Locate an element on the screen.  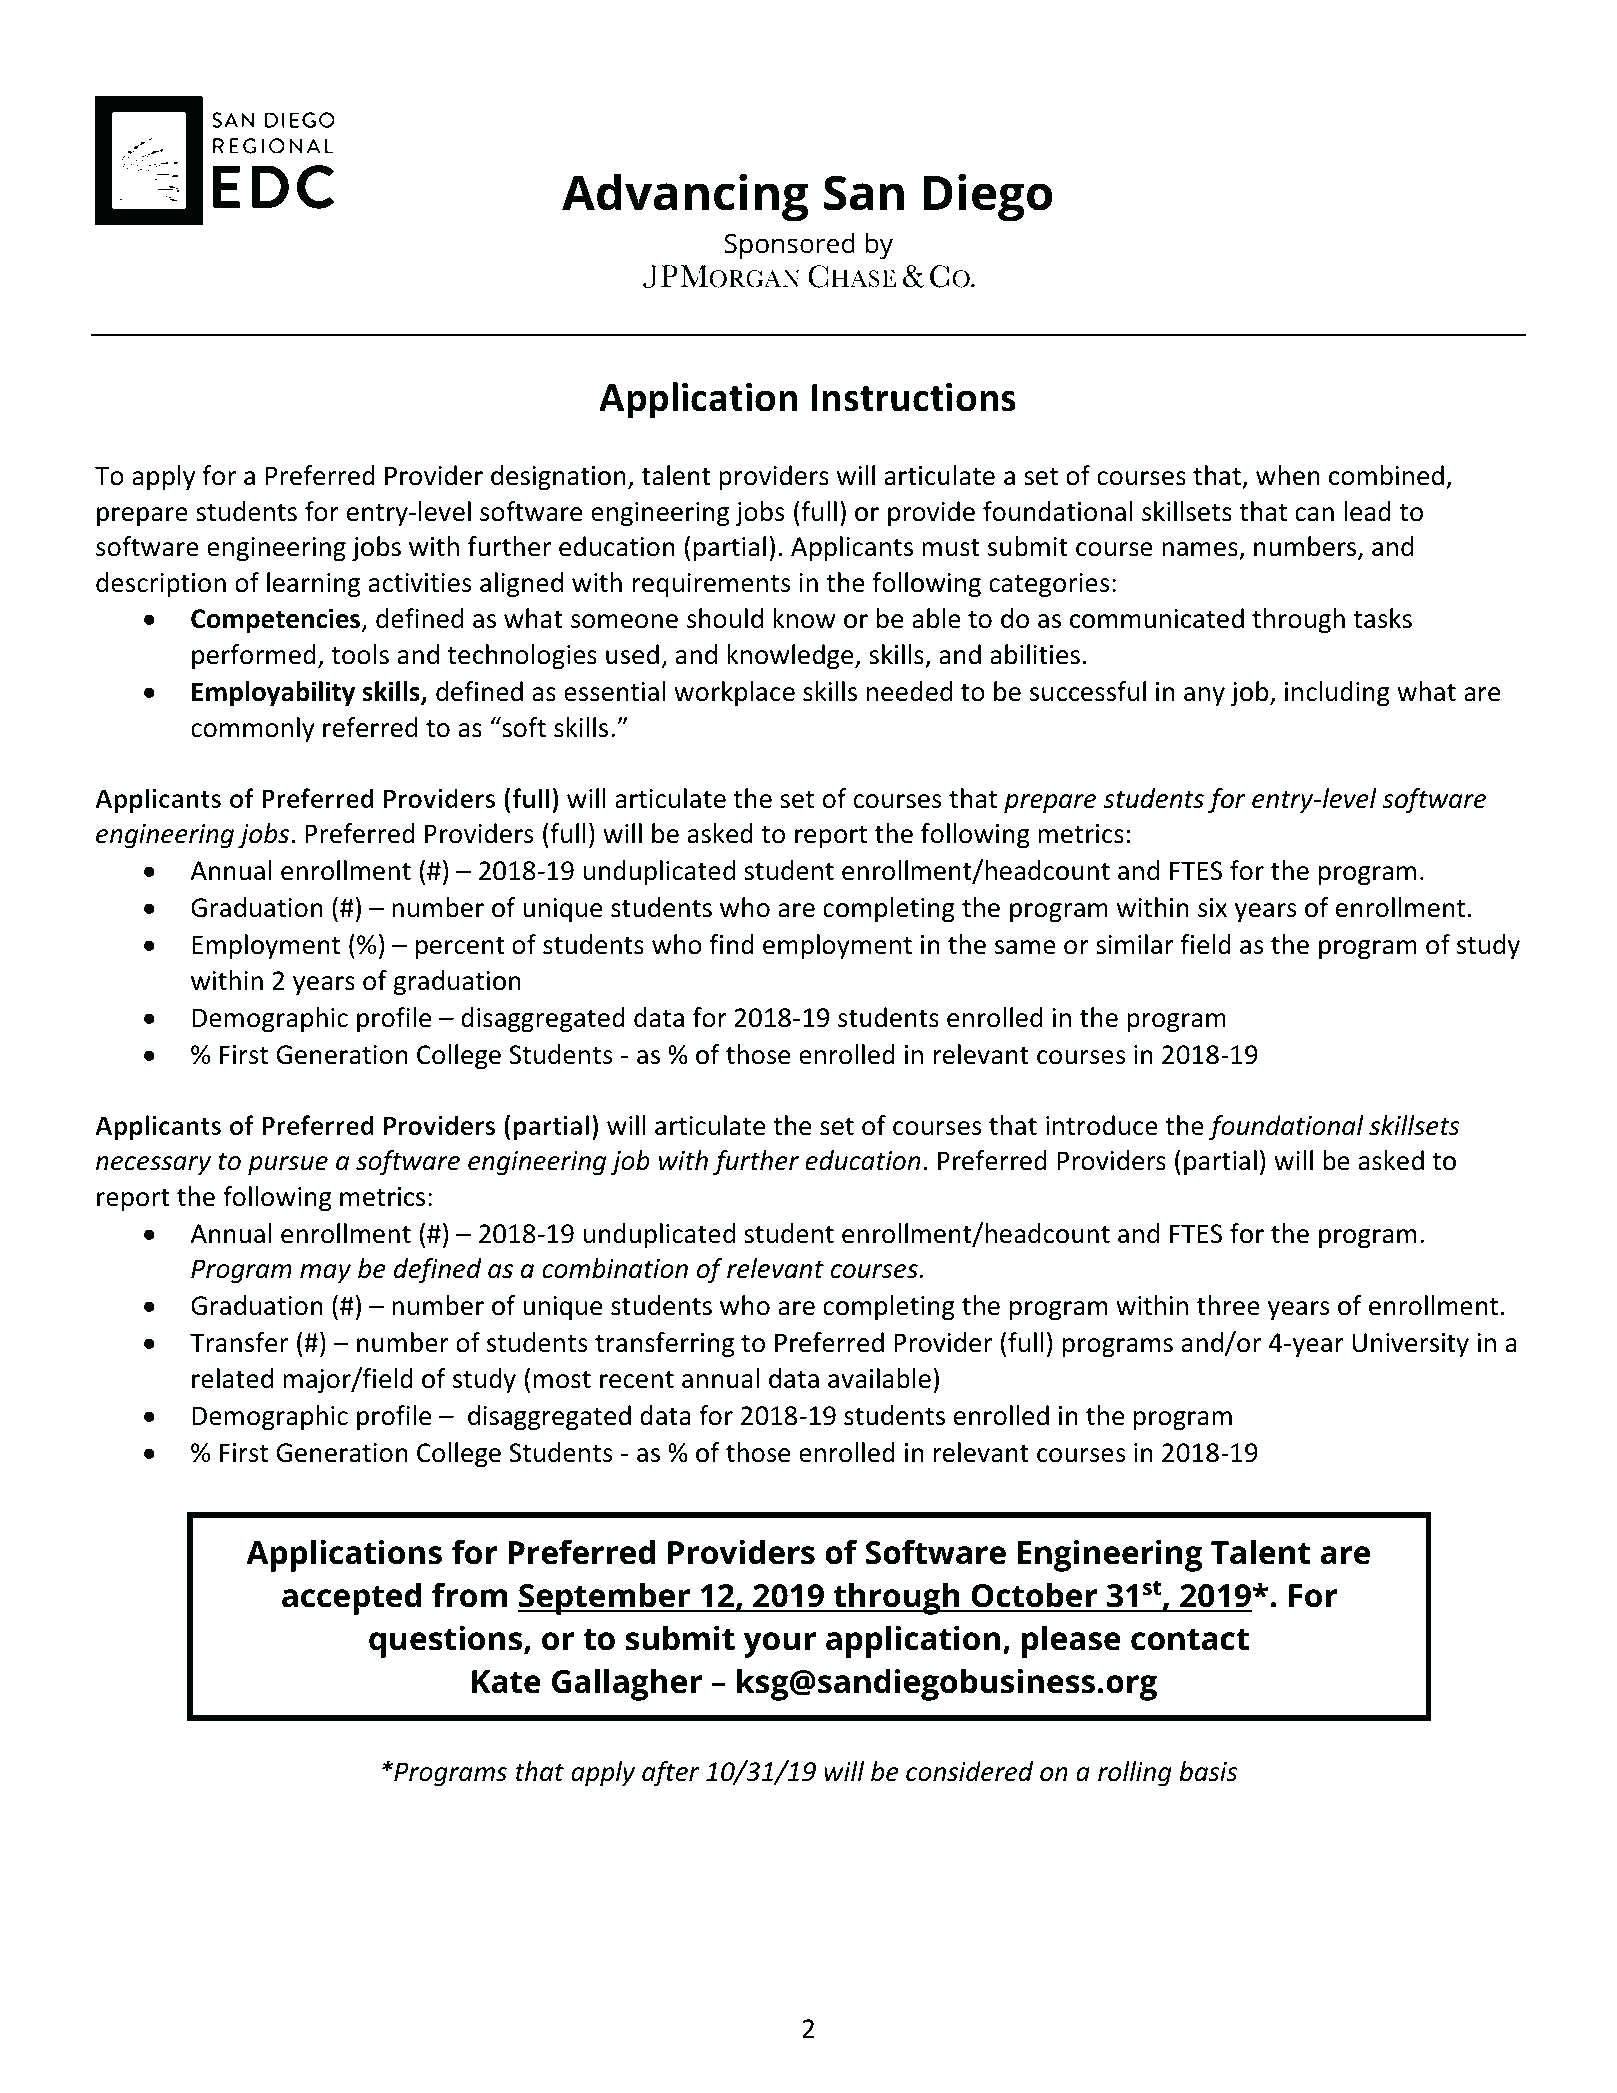
your is located at coordinates (780, 1645).
